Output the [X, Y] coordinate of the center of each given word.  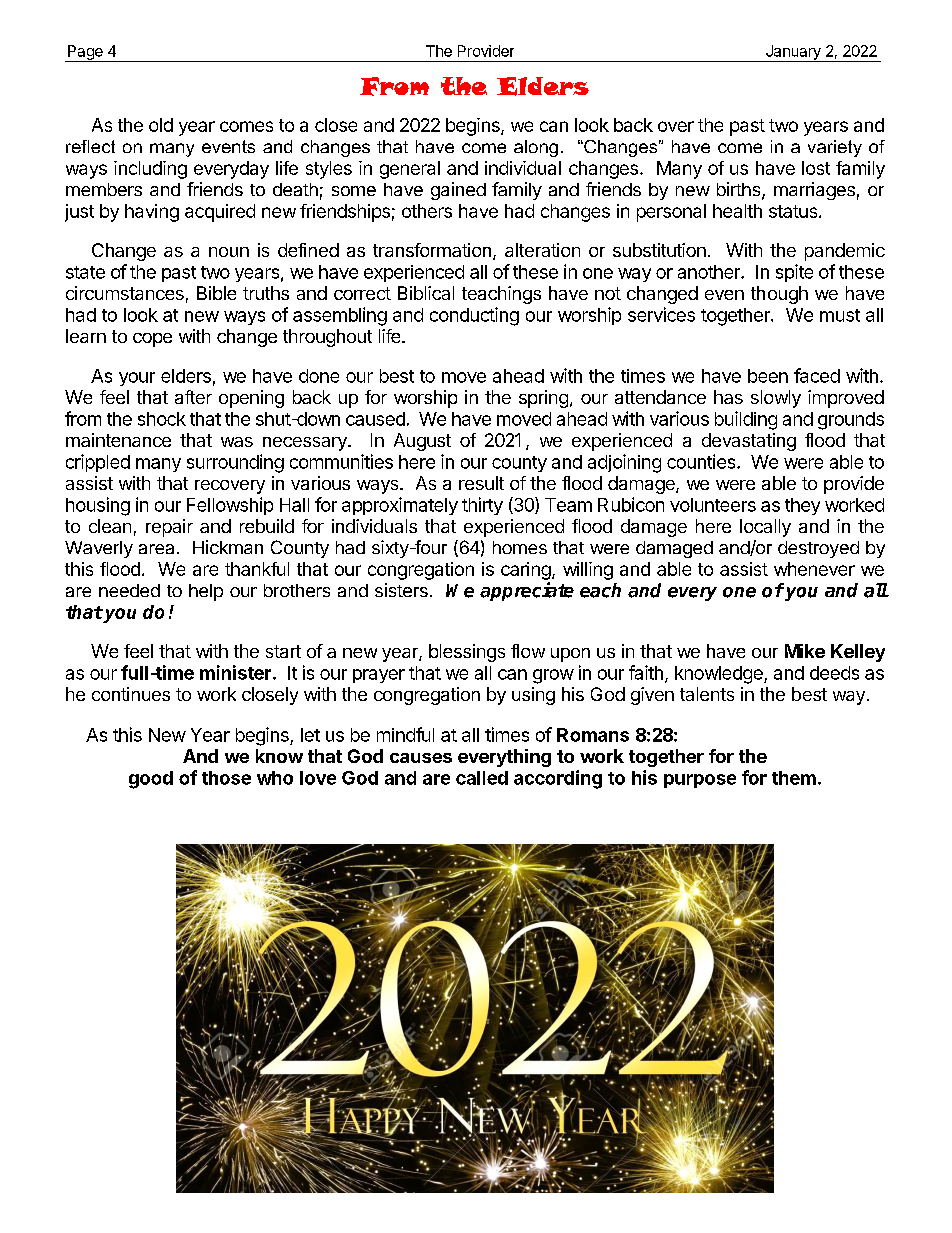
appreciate [527, 591]
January [793, 53]
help [206, 592]
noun [229, 252]
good [151, 780]
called [482, 778]
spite [794, 273]
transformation [432, 250]
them [794, 778]
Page [85, 53]
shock [162, 419]
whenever [814, 569]
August [422, 442]
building [746, 420]
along [536, 148]
